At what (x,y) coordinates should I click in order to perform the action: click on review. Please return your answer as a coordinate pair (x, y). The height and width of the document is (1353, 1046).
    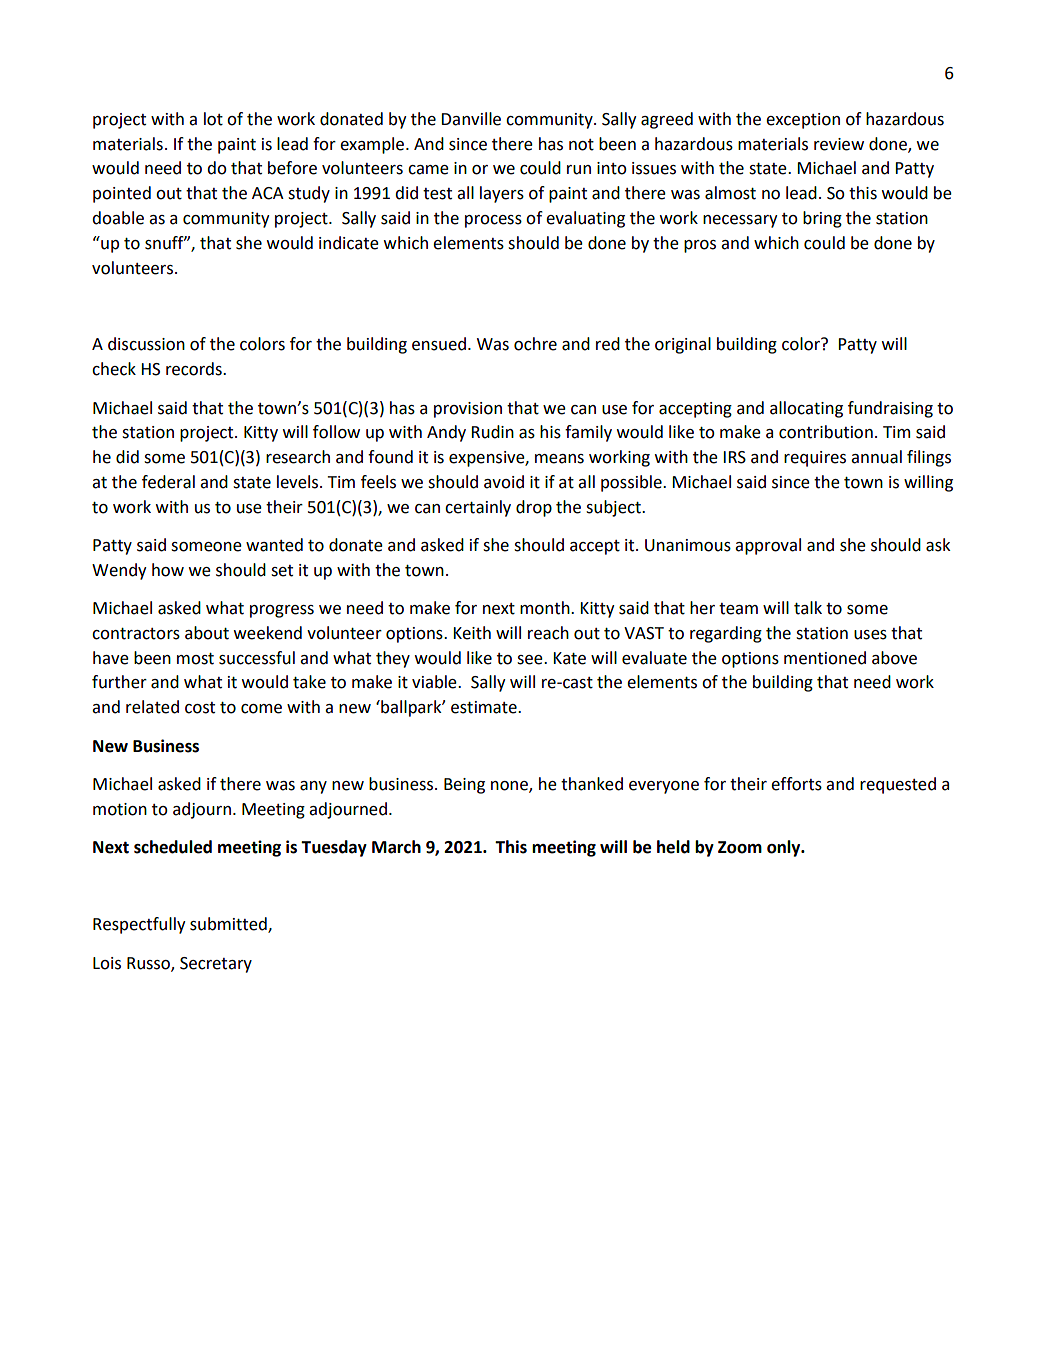
    Looking at the image, I should click on (839, 144).
